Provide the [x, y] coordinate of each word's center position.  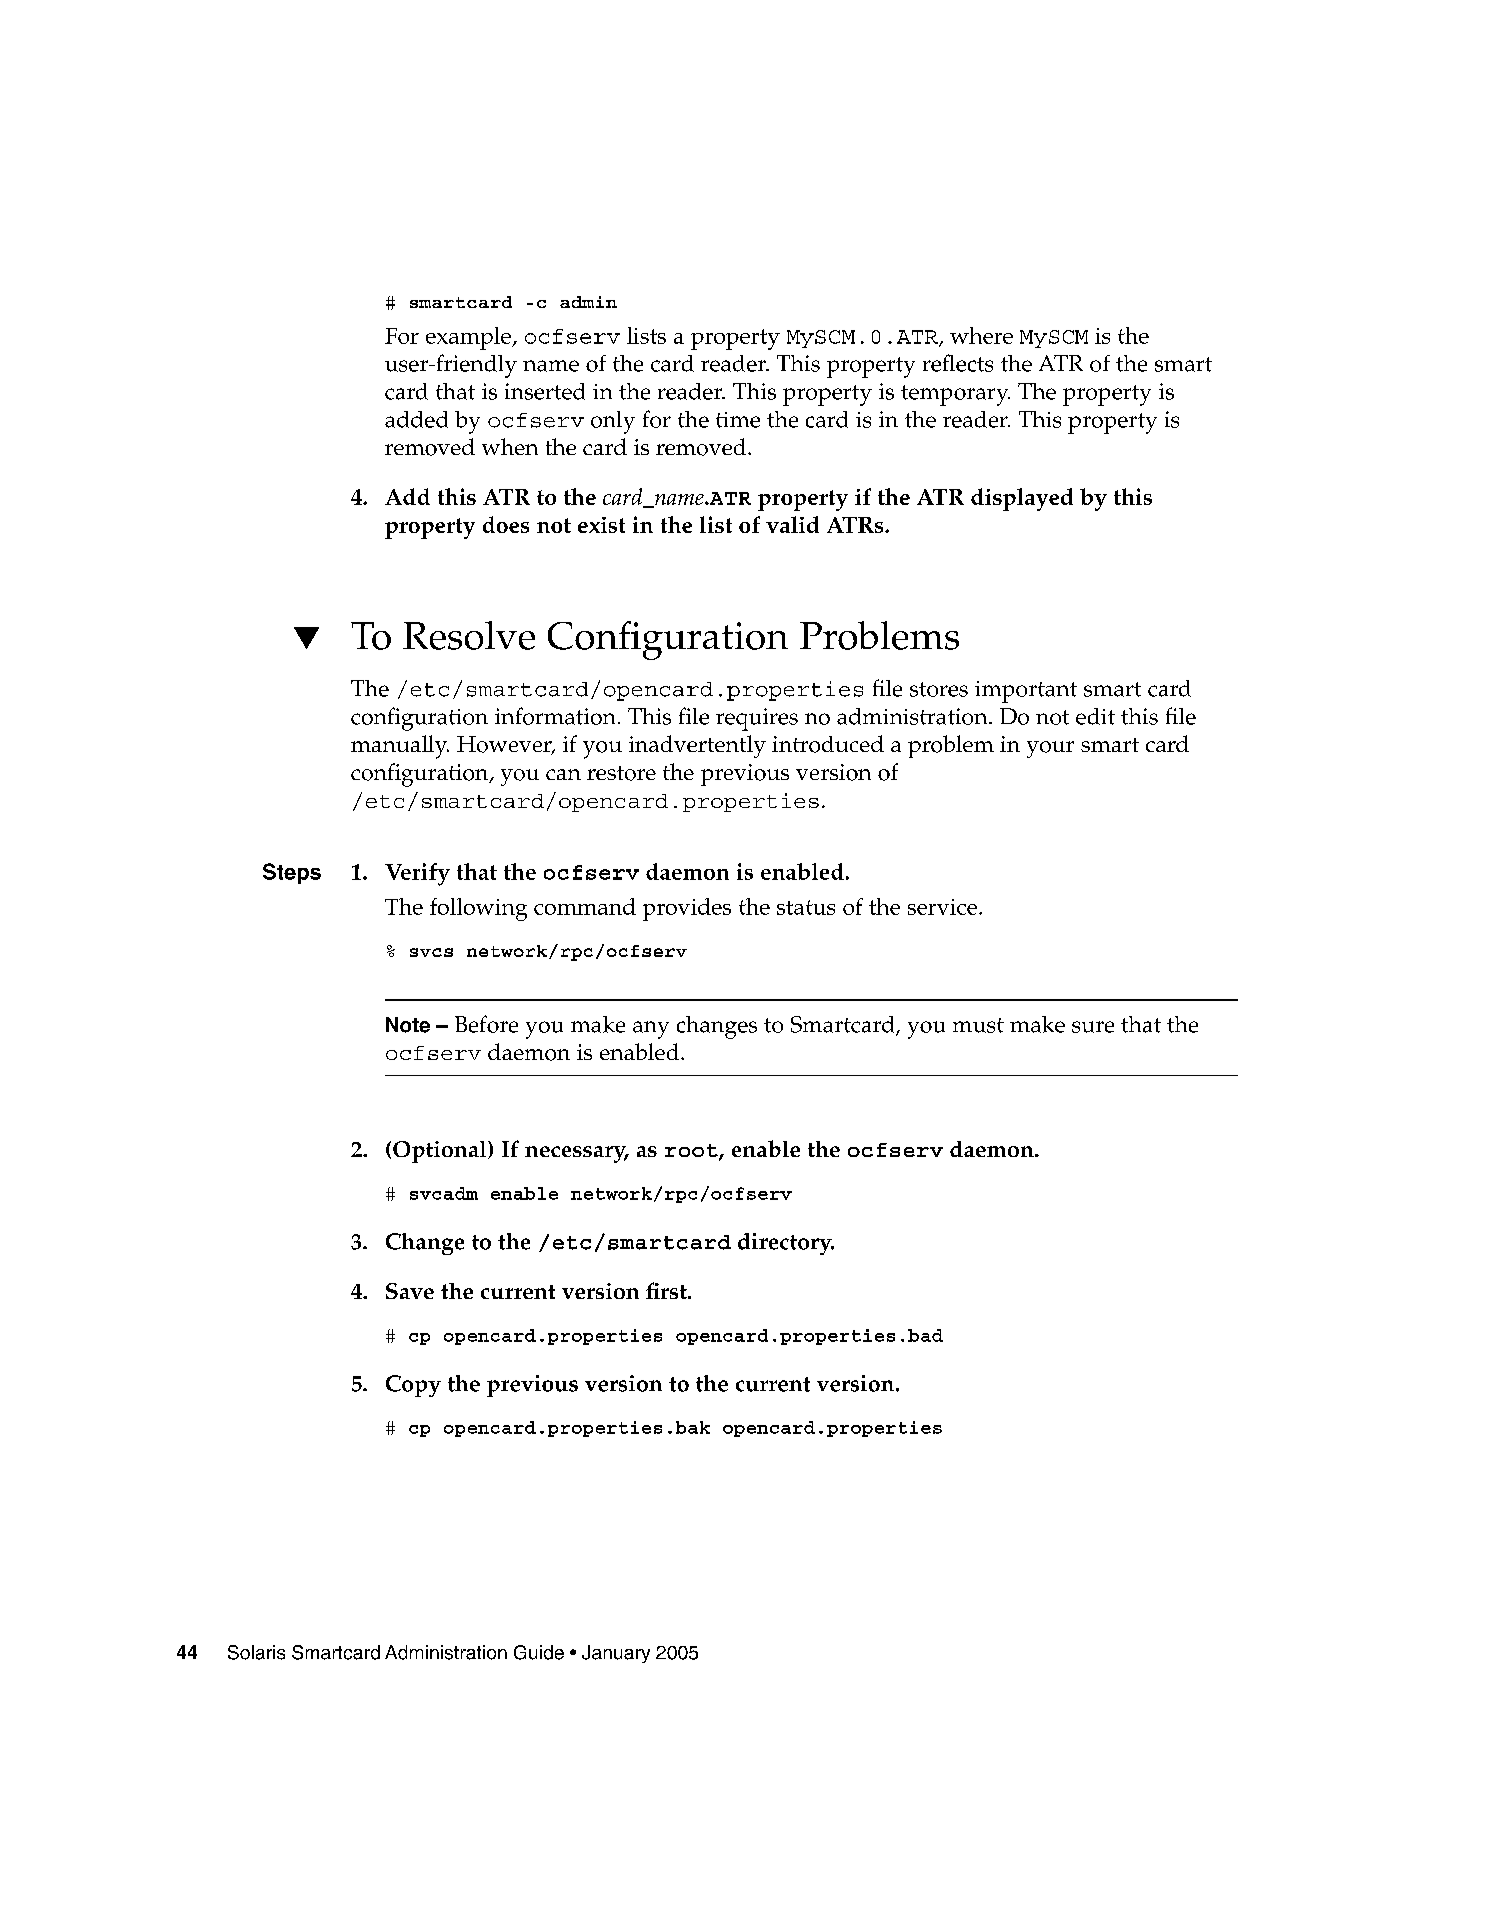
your [1050, 749]
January [616, 1654]
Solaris [256, 1652]
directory [786, 1244]
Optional [441, 1152]
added [416, 419]
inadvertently [697, 746]
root [692, 1152]
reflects [958, 363]
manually [400, 747]
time [738, 420]
